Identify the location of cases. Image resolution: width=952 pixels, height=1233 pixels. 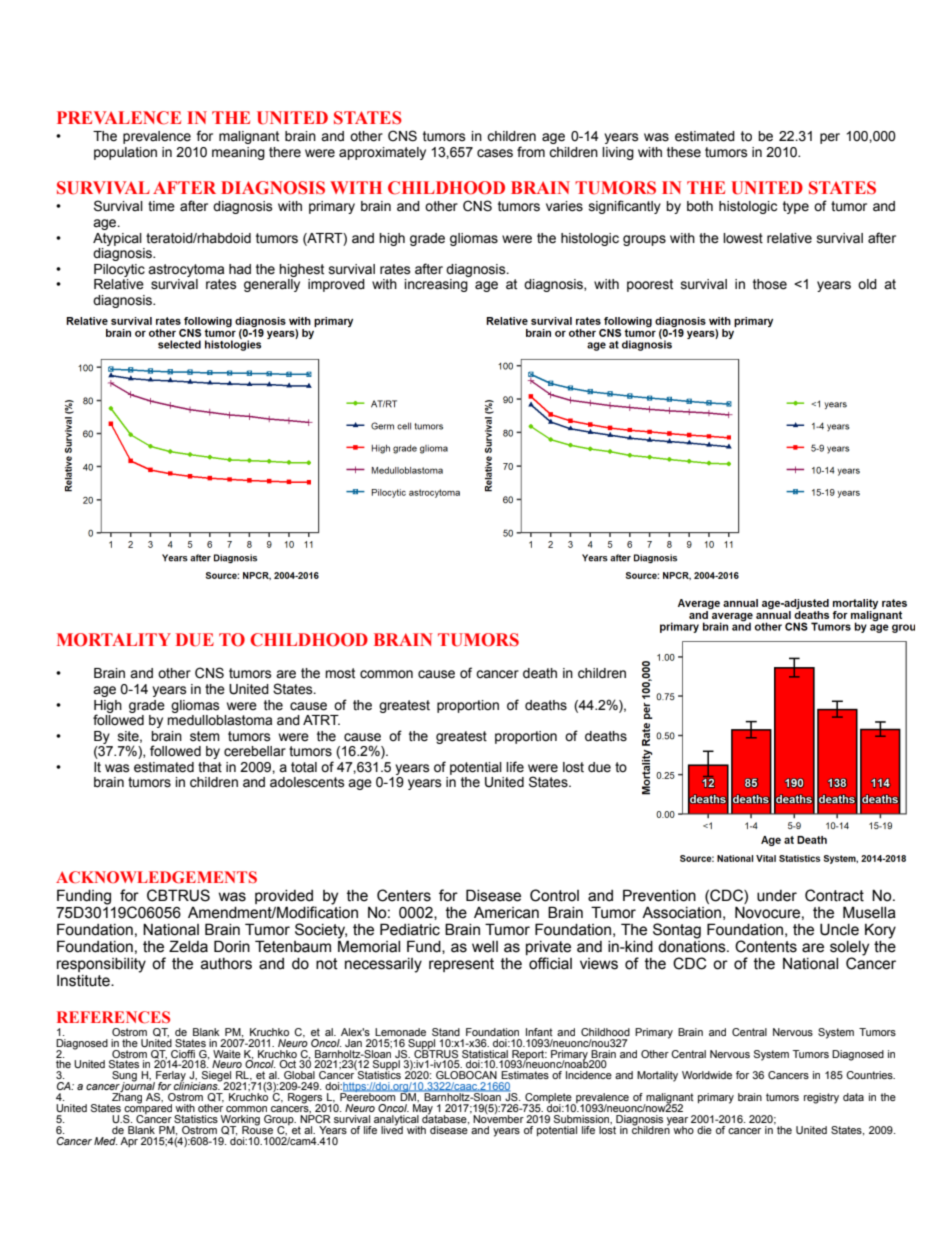
(495, 153).
